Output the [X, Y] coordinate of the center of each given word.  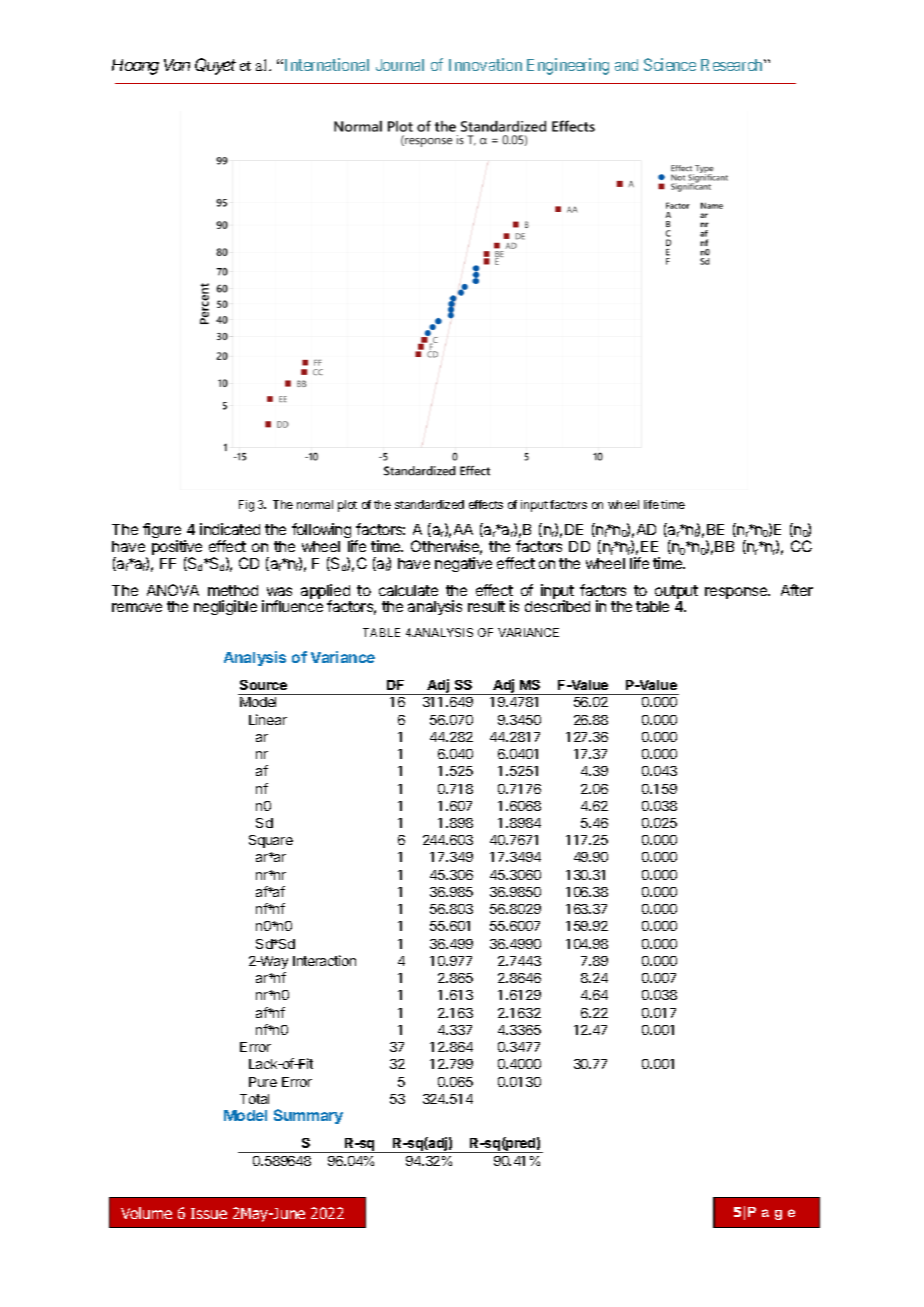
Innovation [485, 64]
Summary [308, 1116]
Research [733, 65]
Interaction [324, 960]
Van [177, 65]
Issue [209, 1213]
